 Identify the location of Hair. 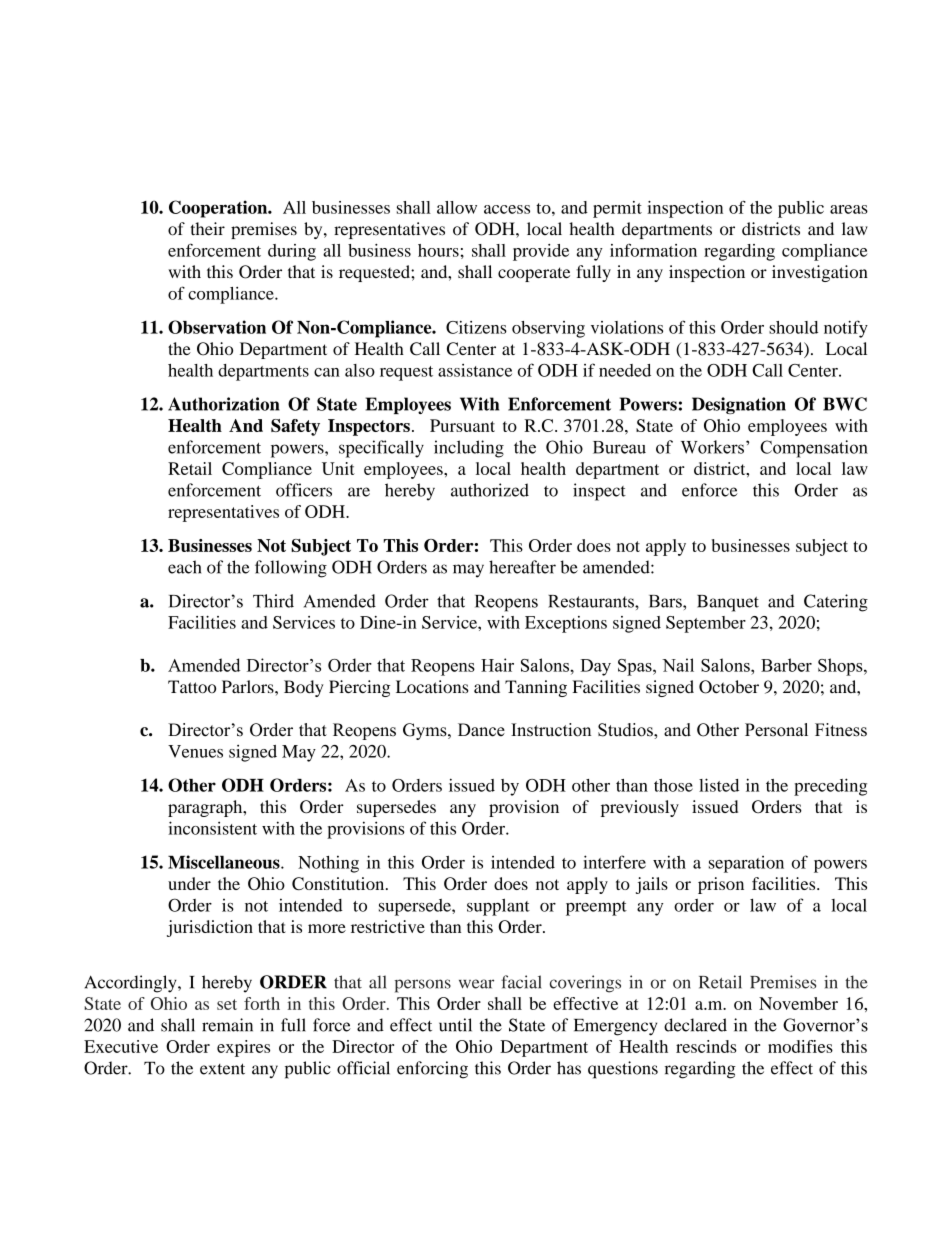
(497, 665).
